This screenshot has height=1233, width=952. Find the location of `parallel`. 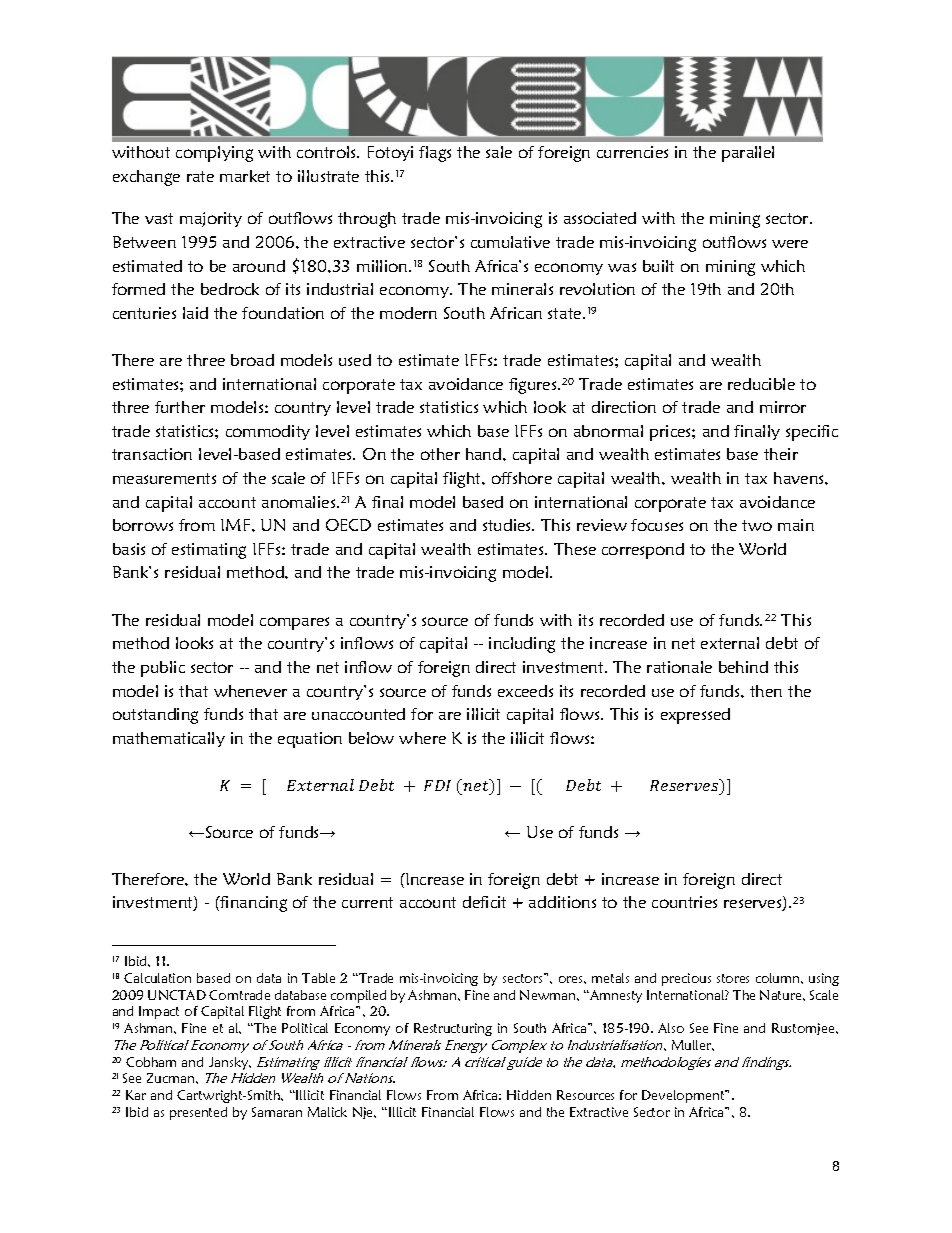

parallel is located at coordinates (748, 154).
